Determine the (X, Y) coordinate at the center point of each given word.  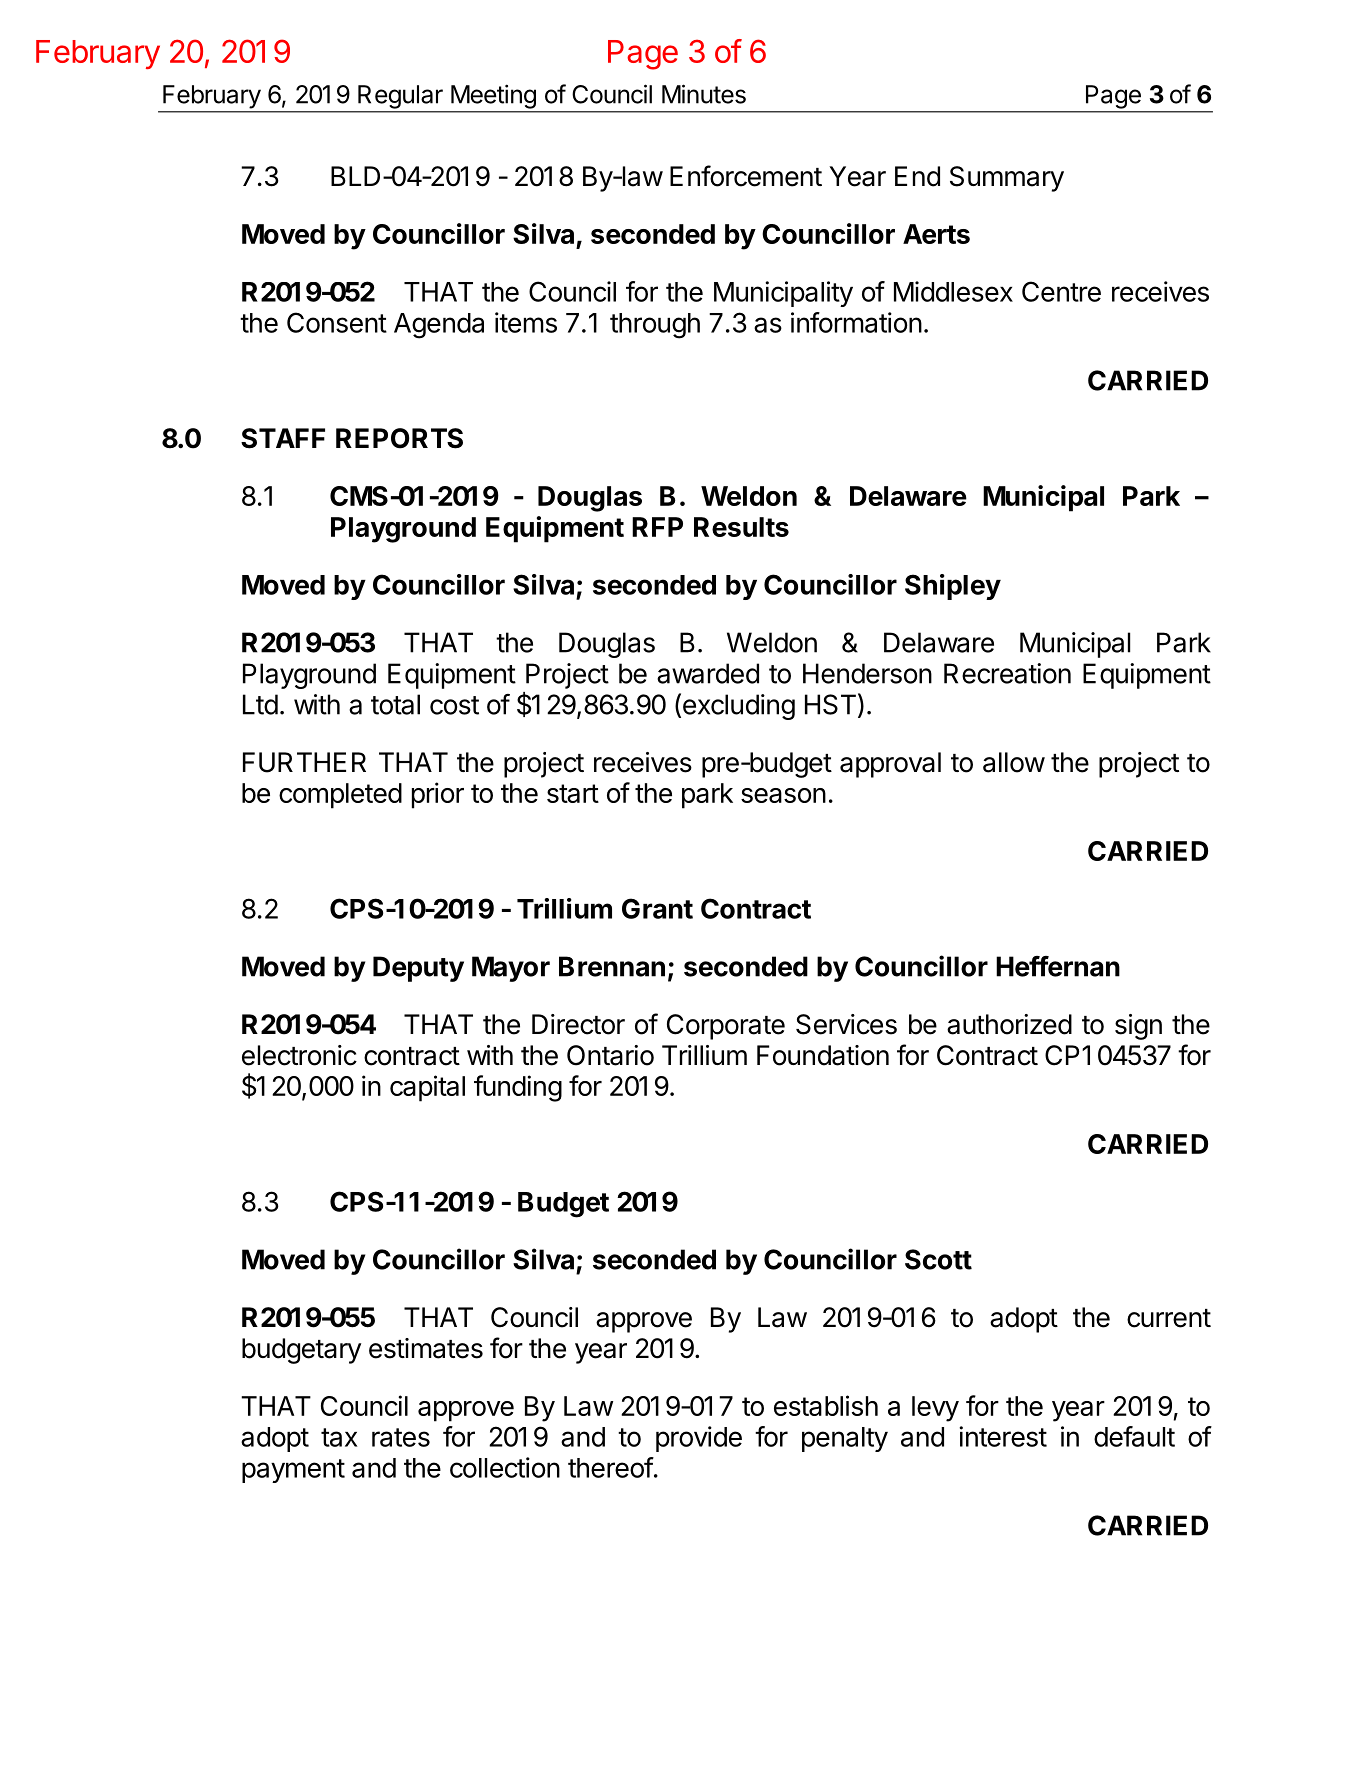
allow (1014, 762)
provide (699, 1439)
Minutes (704, 94)
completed (340, 796)
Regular (400, 97)
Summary (1007, 179)
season (783, 795)
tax (339, 1437)
